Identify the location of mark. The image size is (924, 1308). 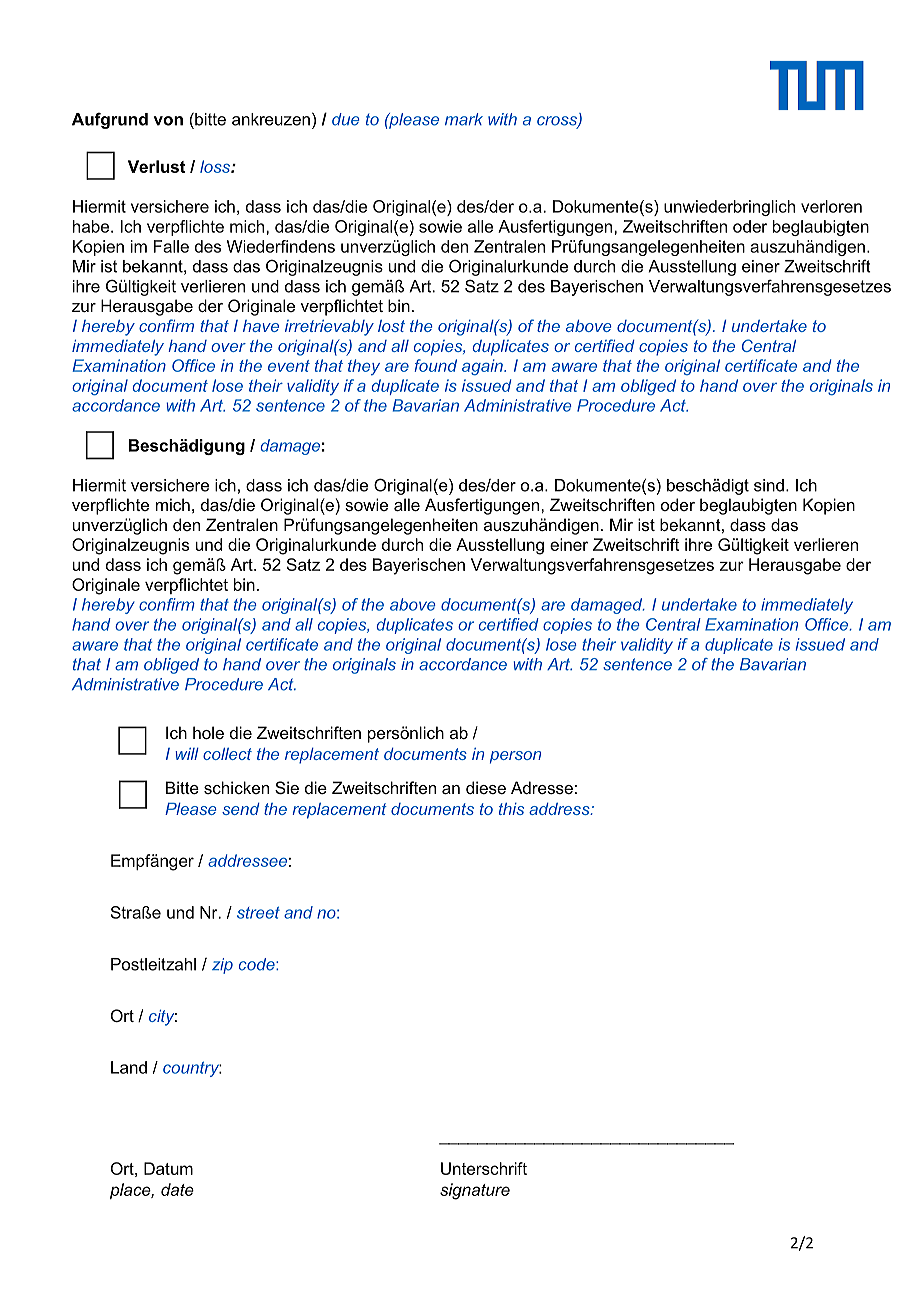
(464, 119).
